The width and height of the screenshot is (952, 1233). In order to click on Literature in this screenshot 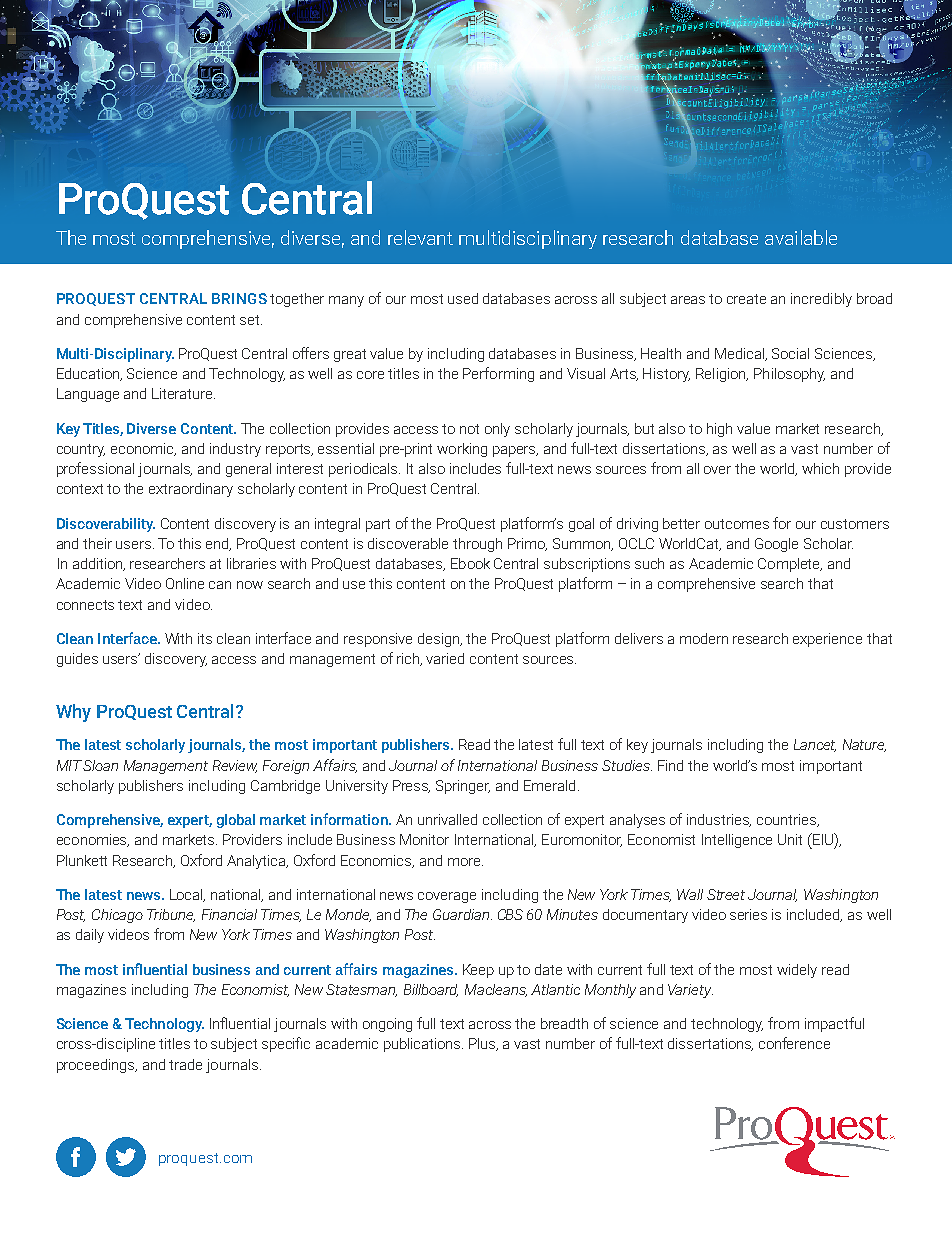, I will do `click(183, 393)`.
